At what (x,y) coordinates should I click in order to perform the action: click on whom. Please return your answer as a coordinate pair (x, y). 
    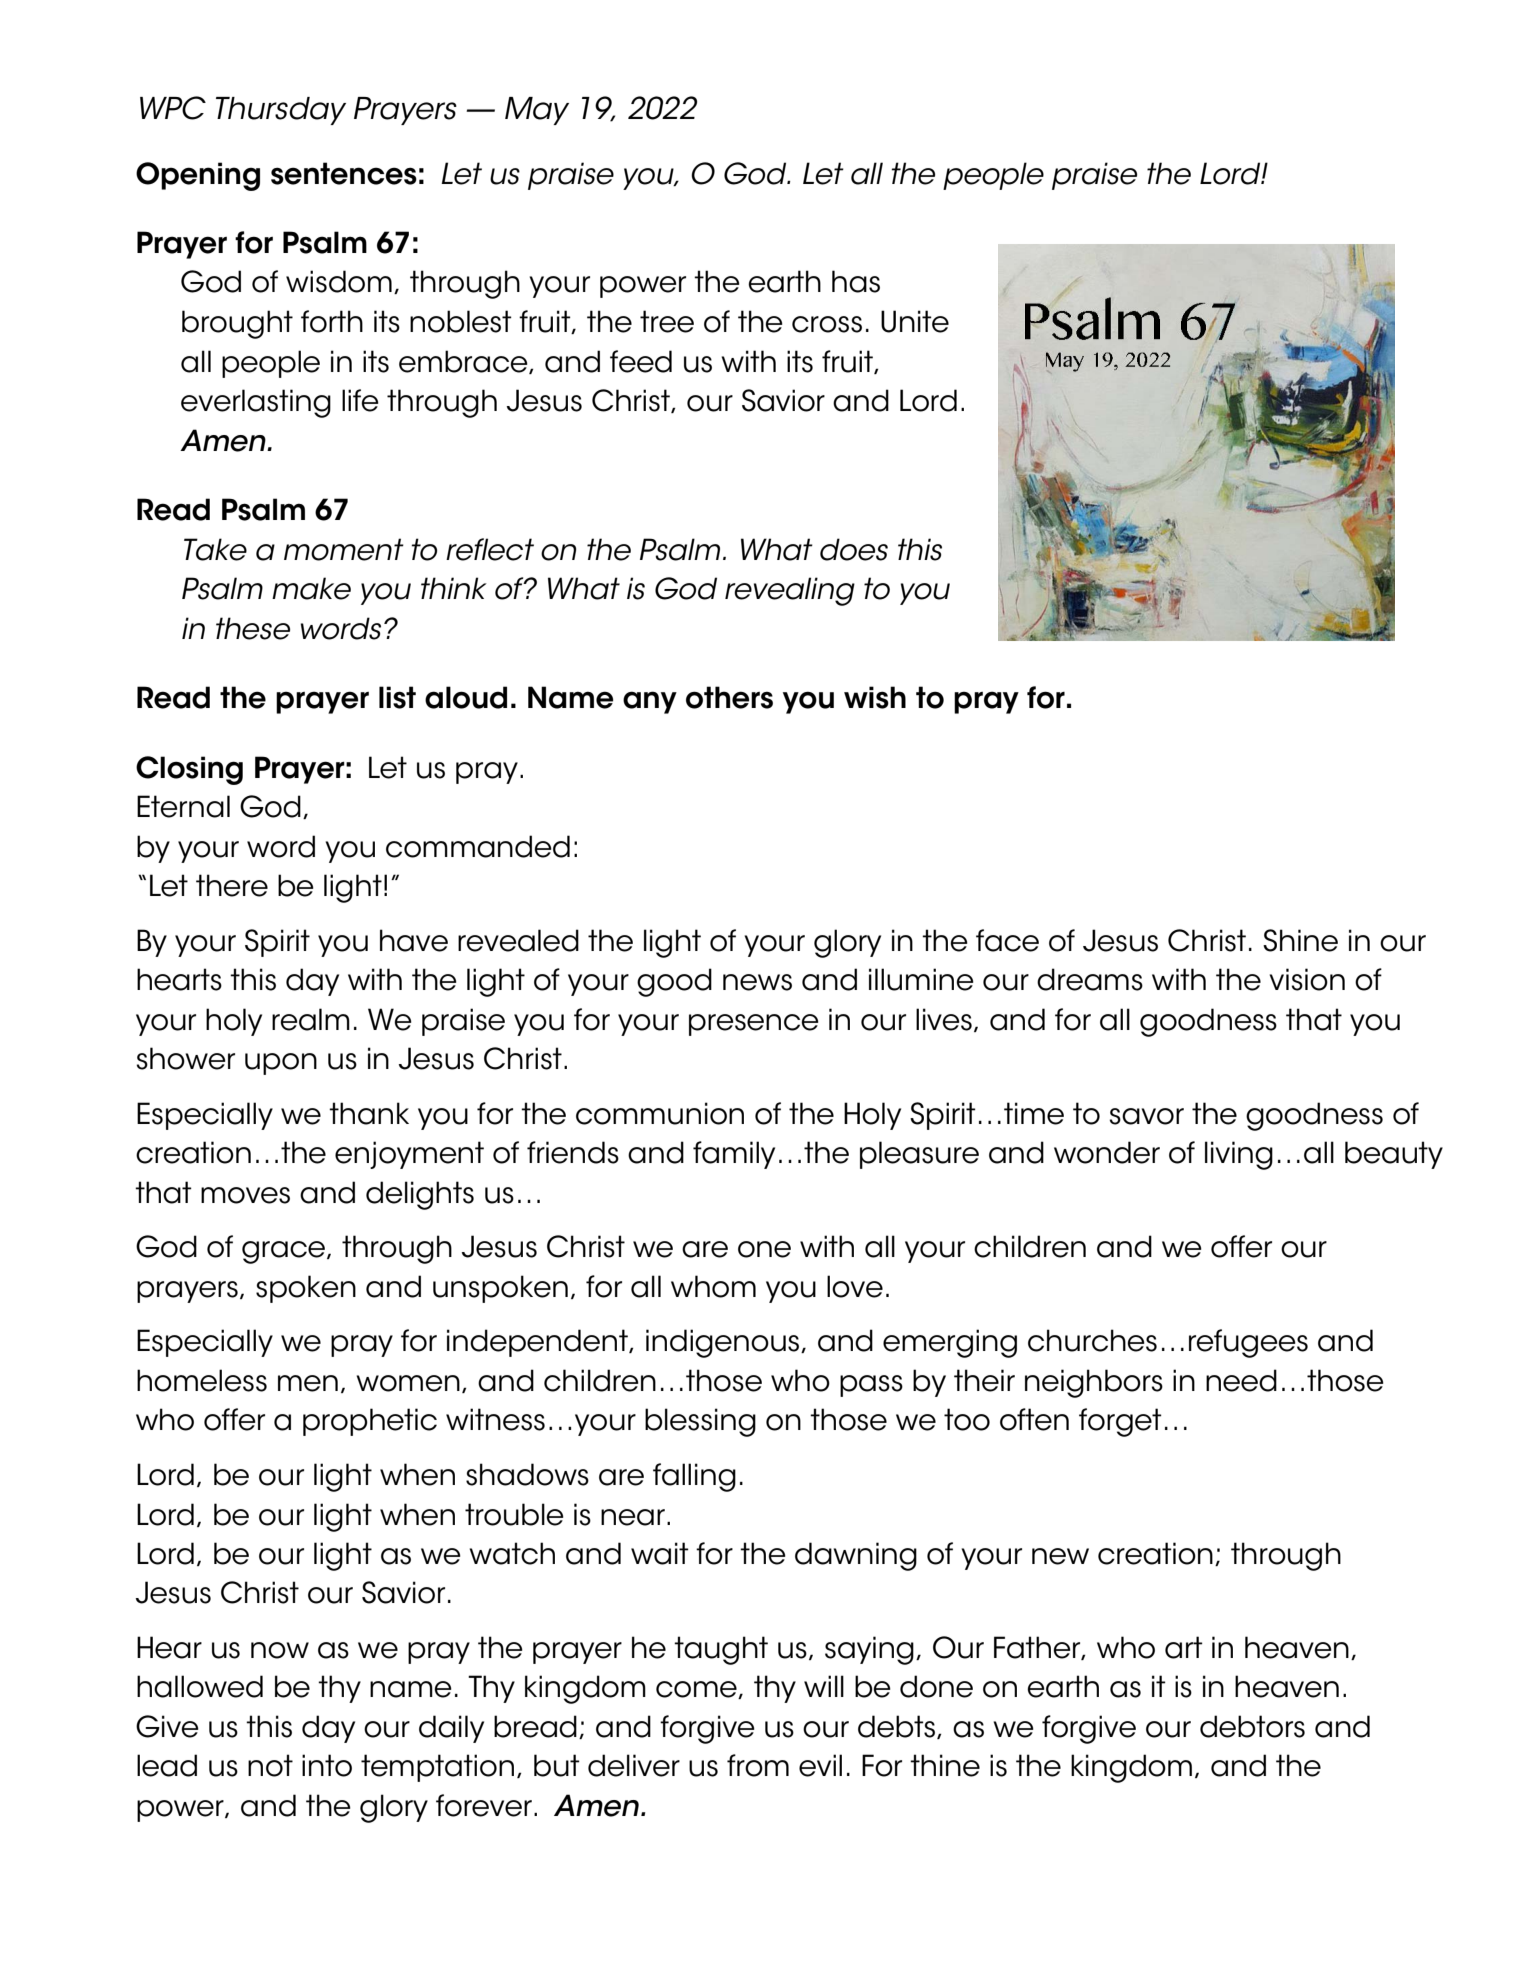
    Looking at the image, I should click on (713, 1286).
